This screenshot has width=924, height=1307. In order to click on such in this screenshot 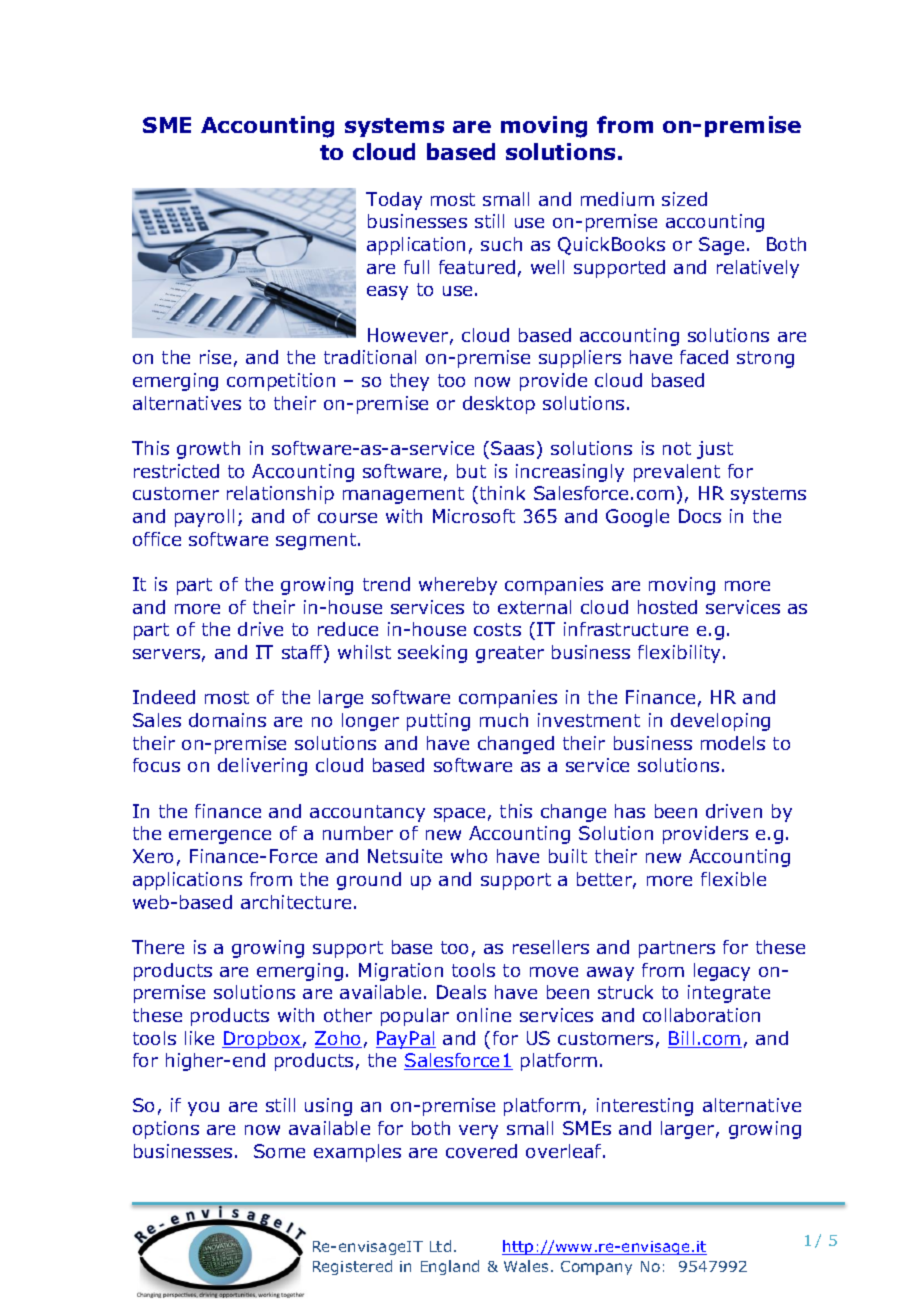, I will do `click(501, 244)`.
